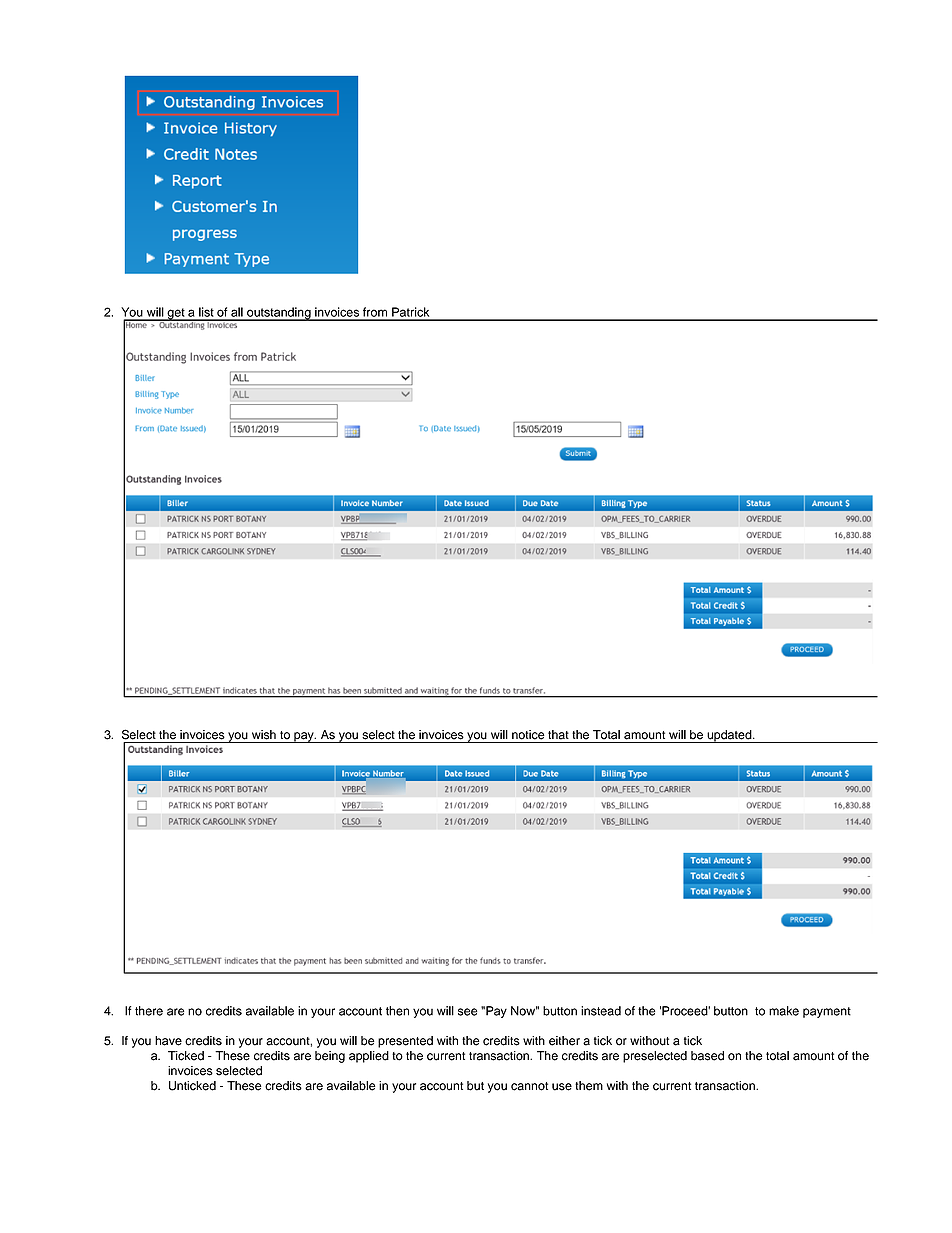 Image resolution: width=952 pixels, height=1233 pixels. Describe the element at coordinates (784, 1011) in the image. I see `make` at that location.
